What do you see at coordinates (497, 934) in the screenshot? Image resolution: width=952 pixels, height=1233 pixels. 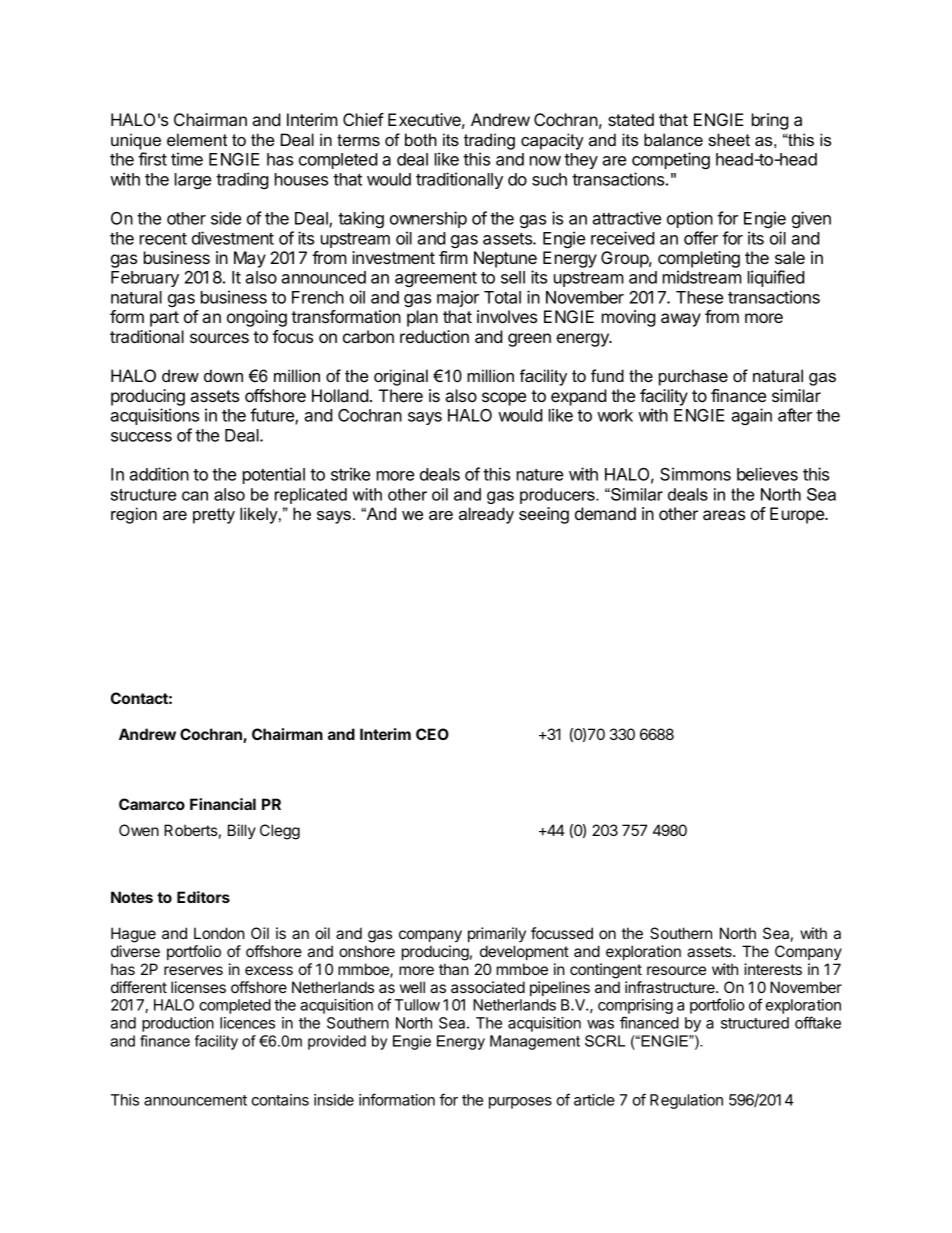 I see `primarily` at bounding box center [497, 934].
